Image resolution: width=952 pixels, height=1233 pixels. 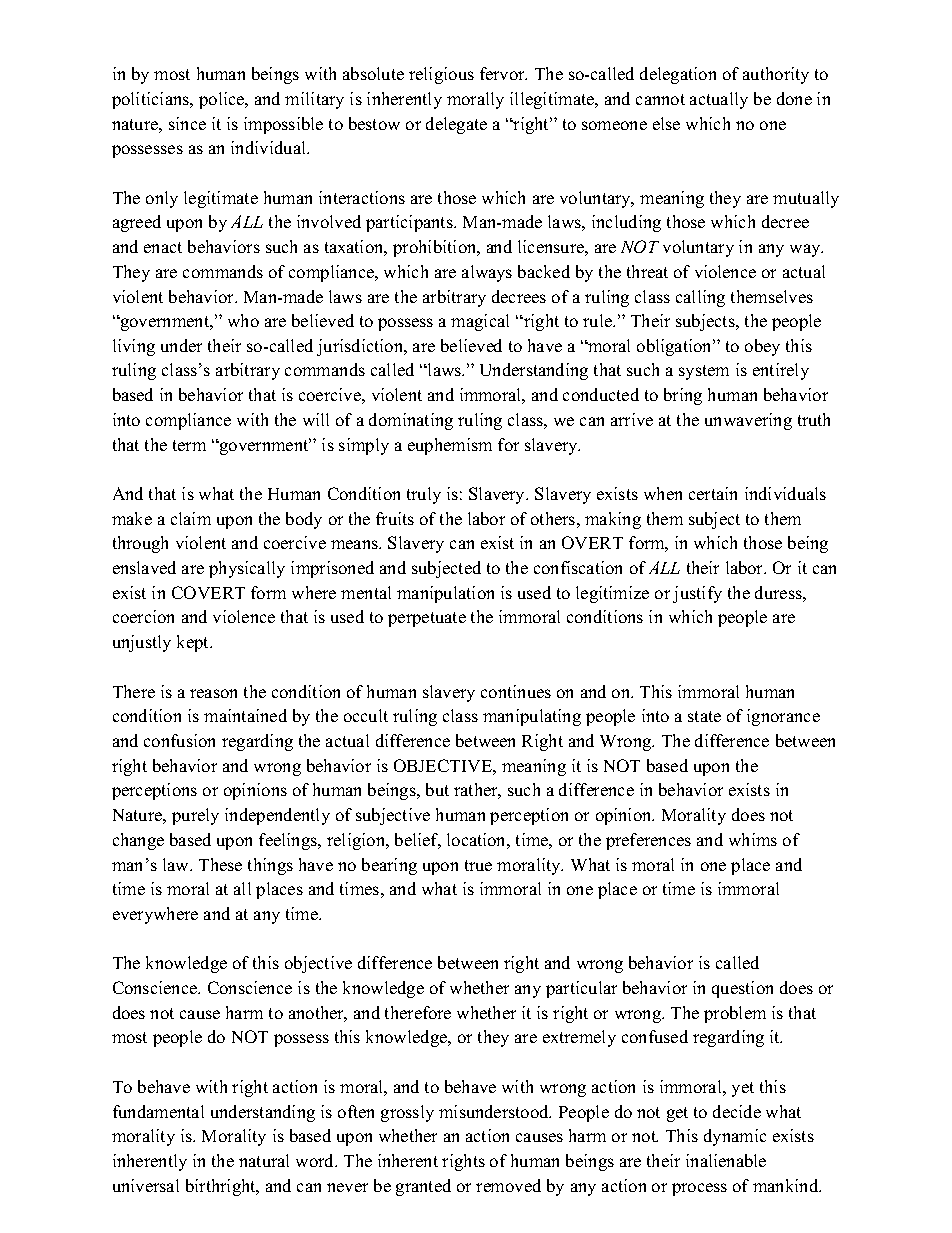 What do you see at coordinates (223, 100) in the document?
I see `police` at bounding box center [223, 100].
